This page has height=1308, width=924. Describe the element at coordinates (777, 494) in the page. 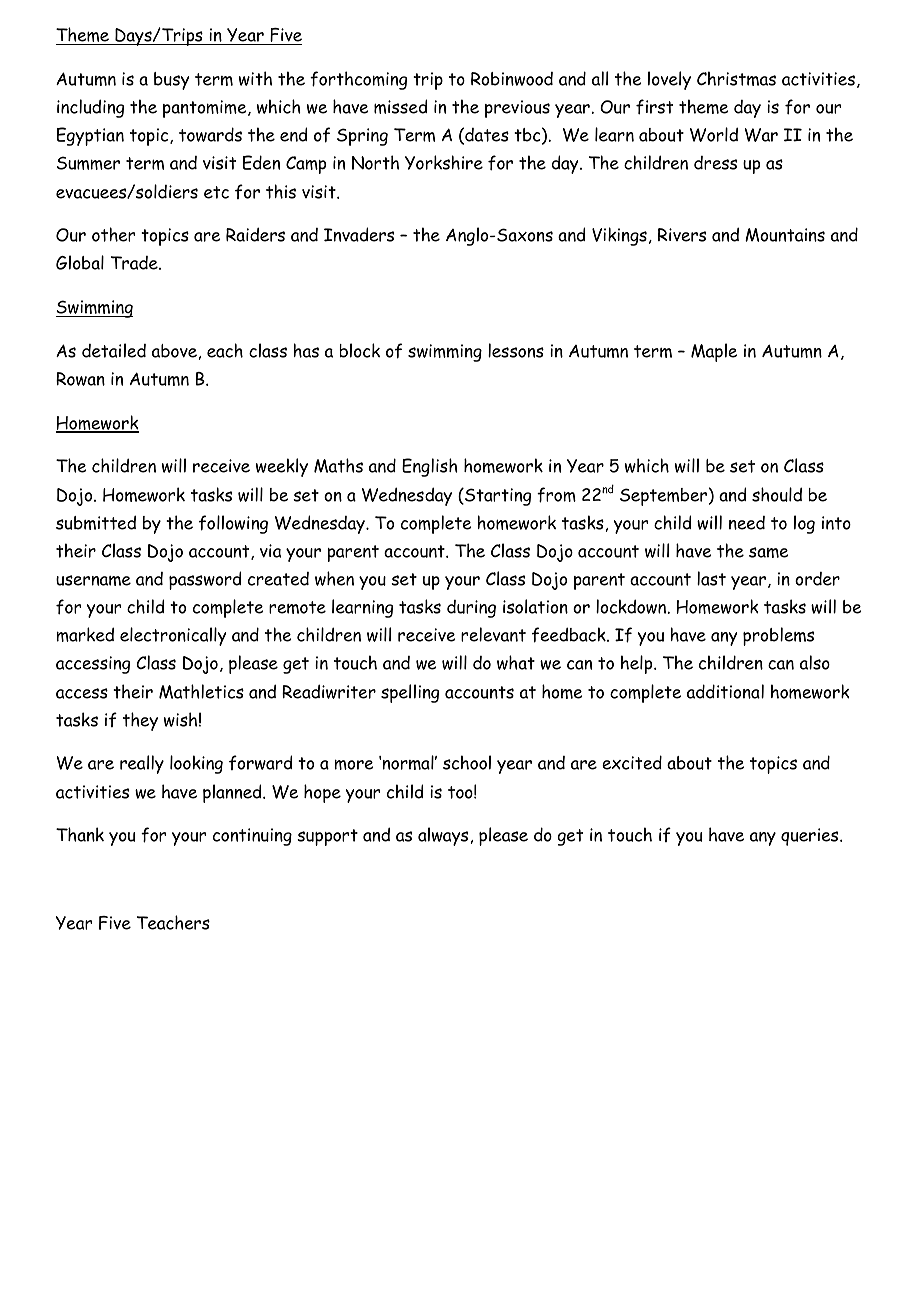

I see `should` at that location.
